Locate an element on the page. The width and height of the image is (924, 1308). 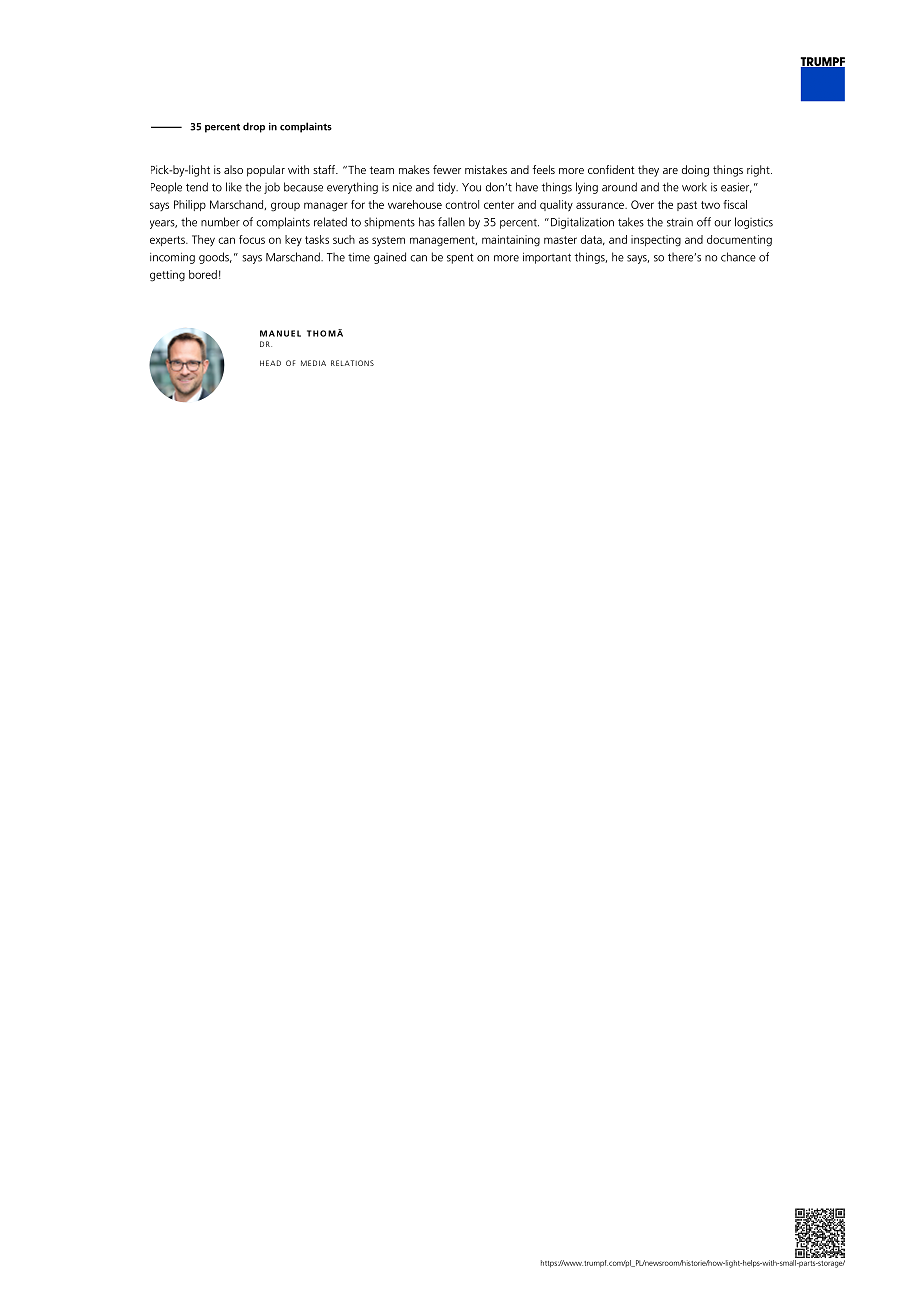
fewer is located at coordinates (447, 169).
